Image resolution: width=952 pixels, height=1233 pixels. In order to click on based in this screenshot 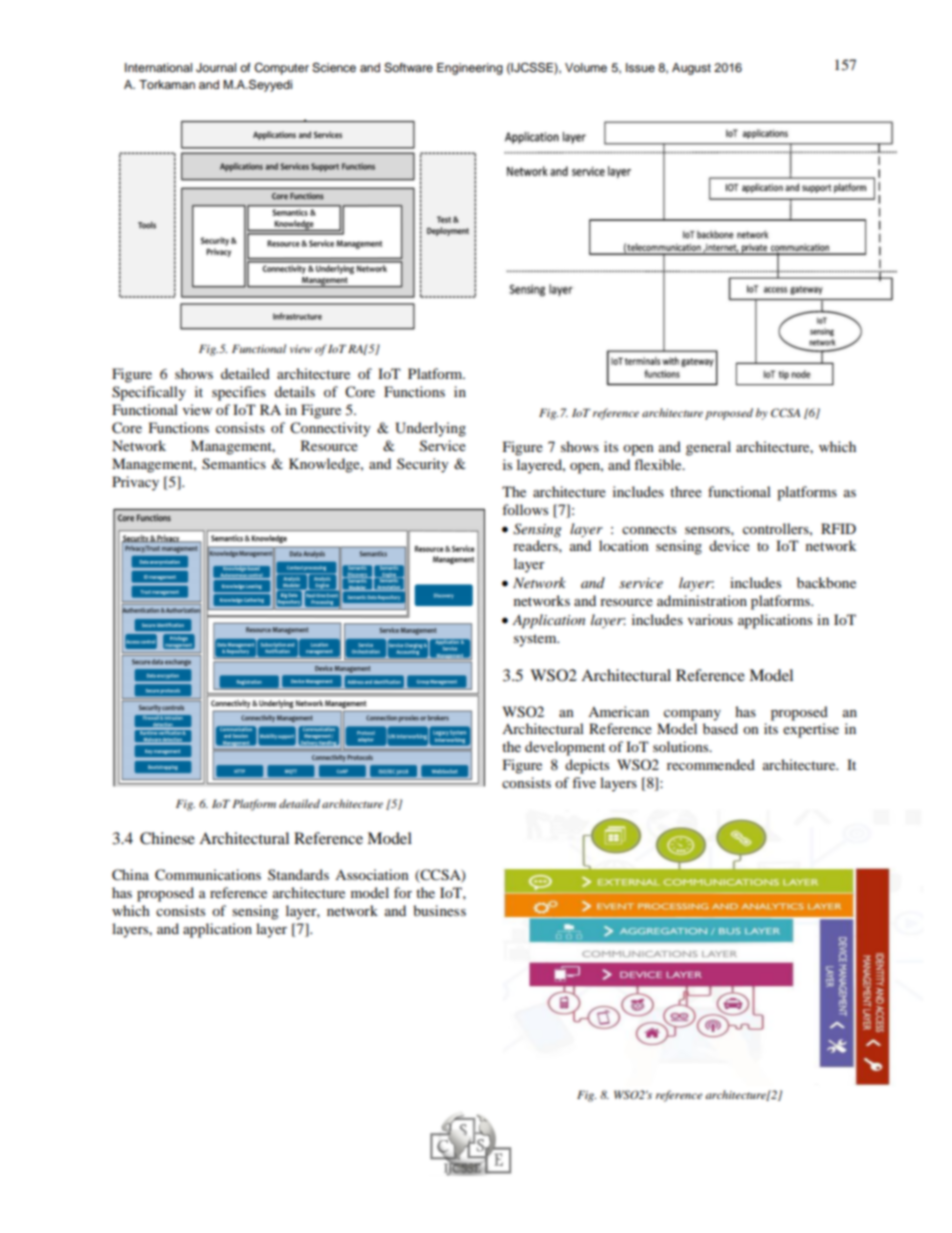, I will do `click(720, 728)`.
